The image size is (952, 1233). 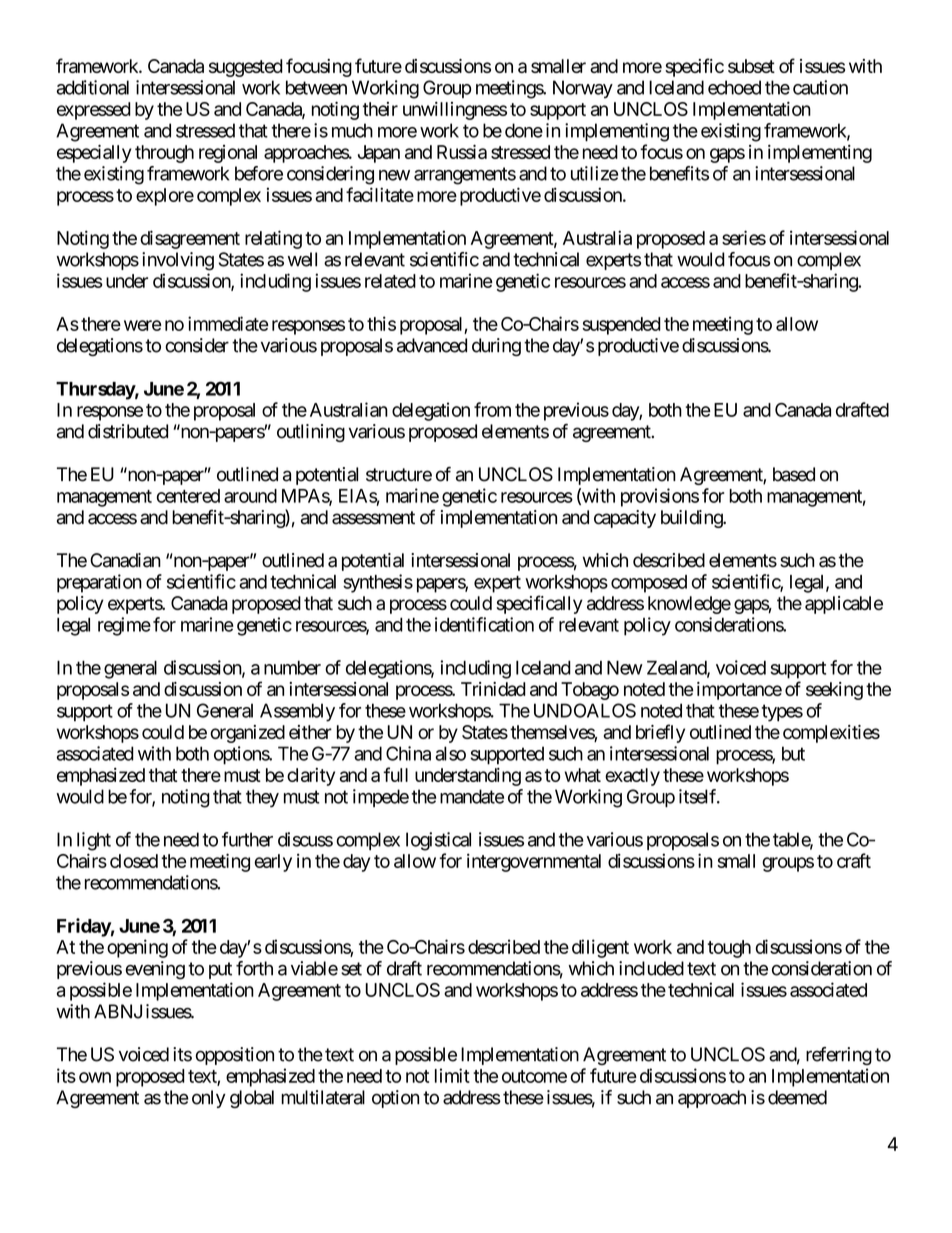 What do you see at coordinates (125, 560) in the document?
I see `Canadian` at bounding box center [125, 560].
